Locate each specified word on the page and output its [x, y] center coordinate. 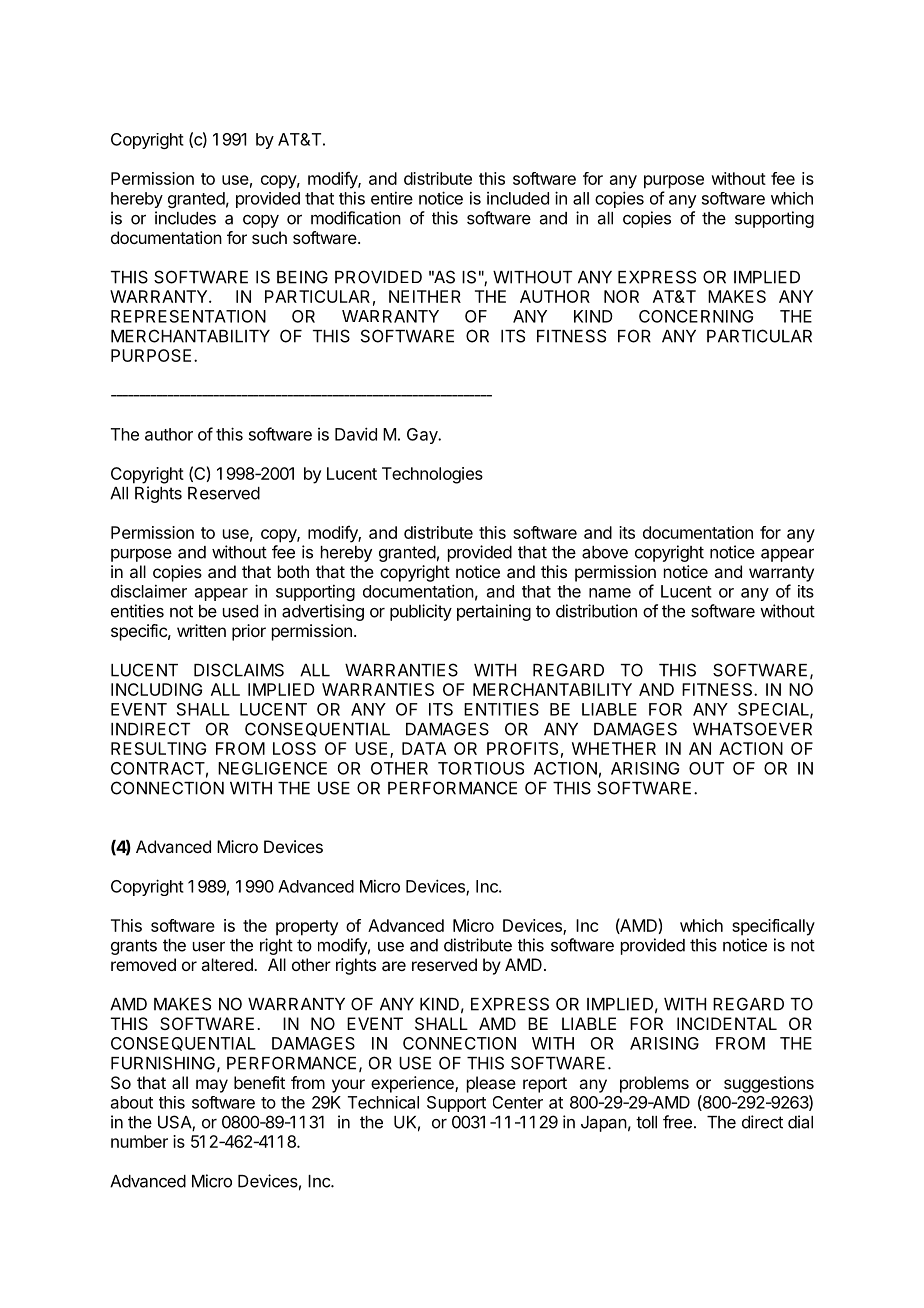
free [677, 1122]
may [212, 1086]
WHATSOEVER [752, 729]
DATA [424, 748]
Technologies [432, 475]
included [518, 198]
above [605, 552]
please [491, 1084]
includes [185, 218]
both [293, 571]
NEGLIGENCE [272, 768]
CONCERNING [696, 316]
